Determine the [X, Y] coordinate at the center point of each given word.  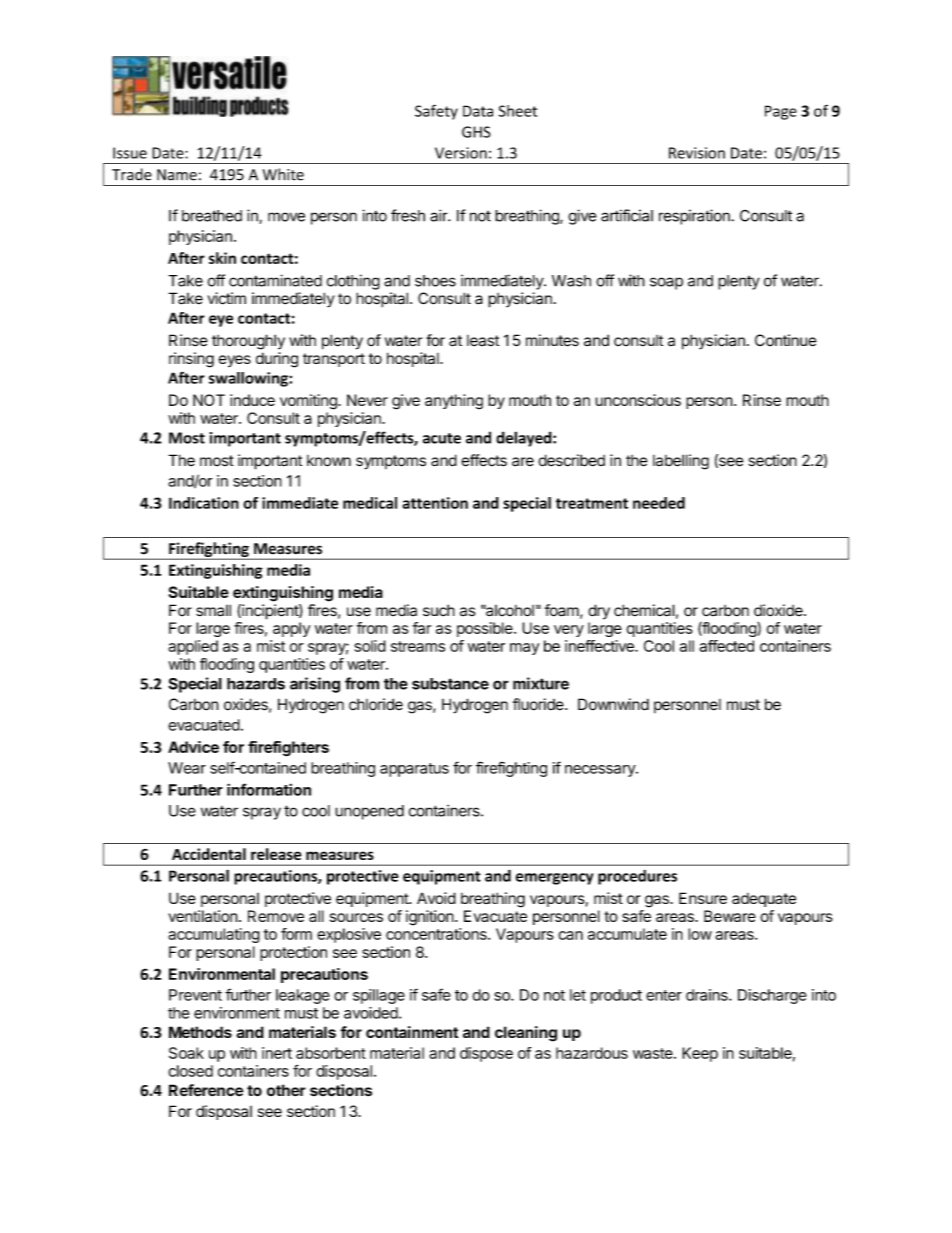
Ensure [703, 898]
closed [190, 1071]
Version [461, 153]
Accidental [209, 854]
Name [177, 175]
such [439, 610]
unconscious [638, 400]
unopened [369, 812]
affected [726, 646]
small [213, 610]
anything [454, 402]
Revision [697, 153]
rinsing [191, 360]
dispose [486, 1054]
